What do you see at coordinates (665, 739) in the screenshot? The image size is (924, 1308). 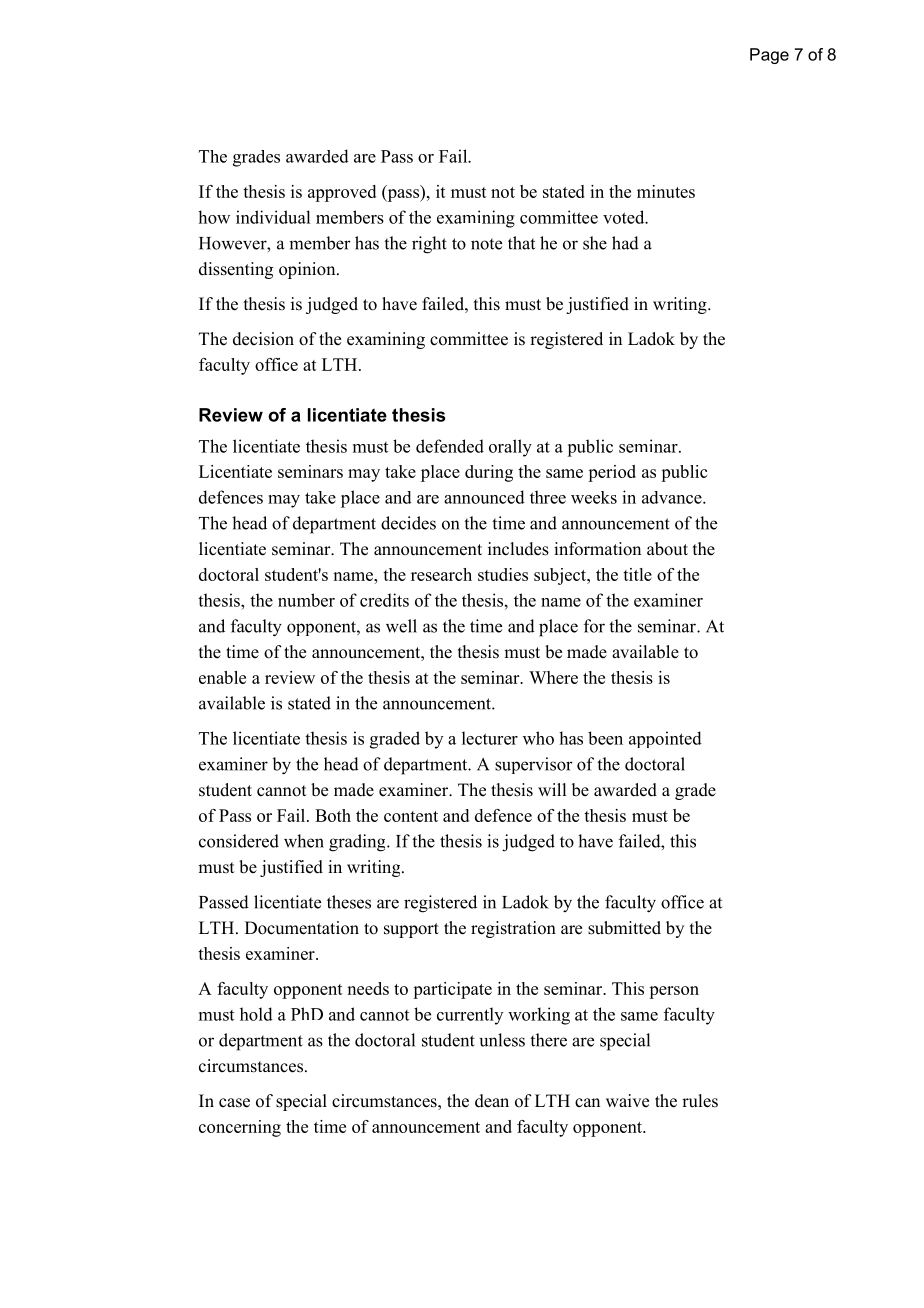 I see `appointed` at bounding box center [665, 739].
